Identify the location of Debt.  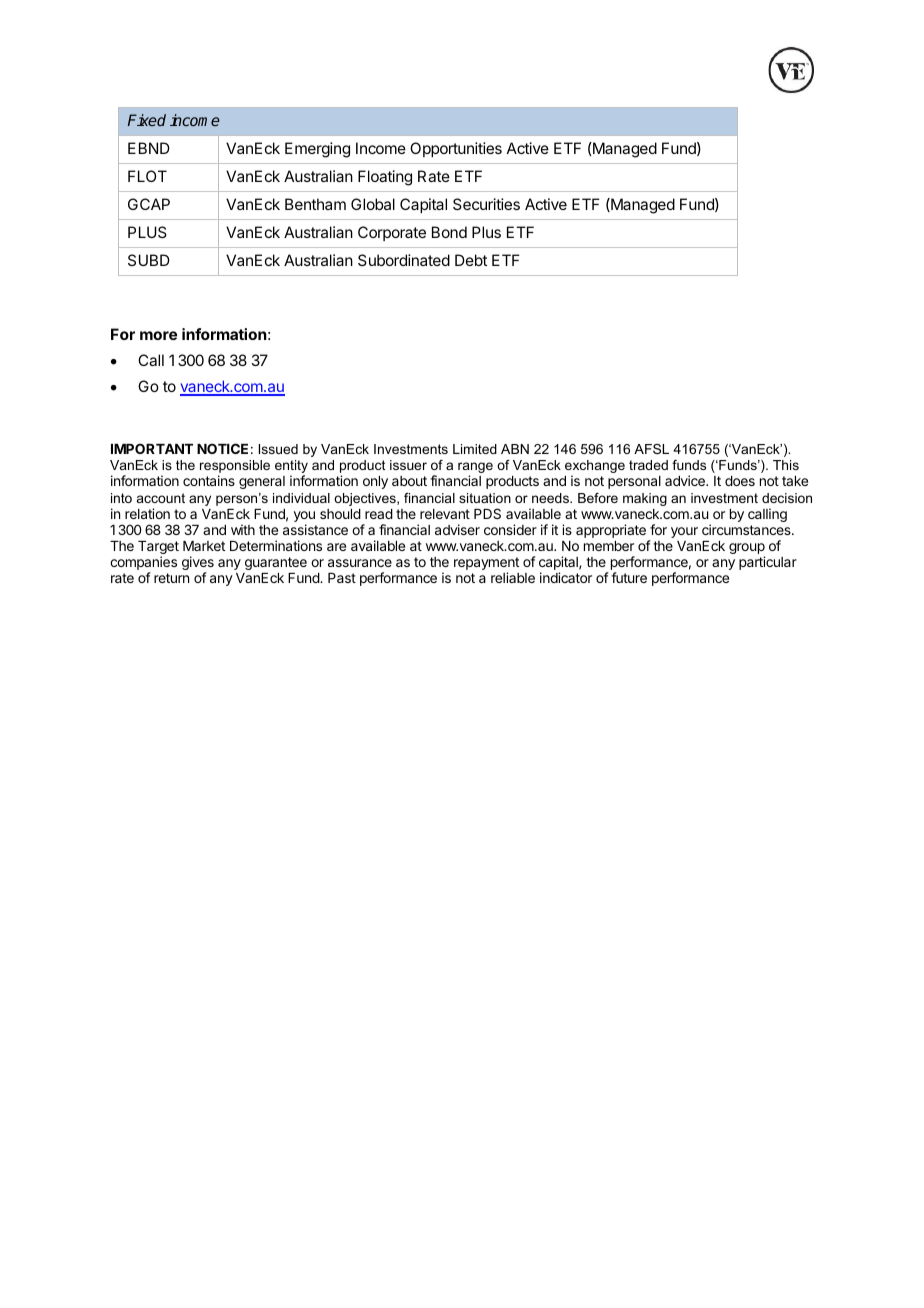
(471, 260).
